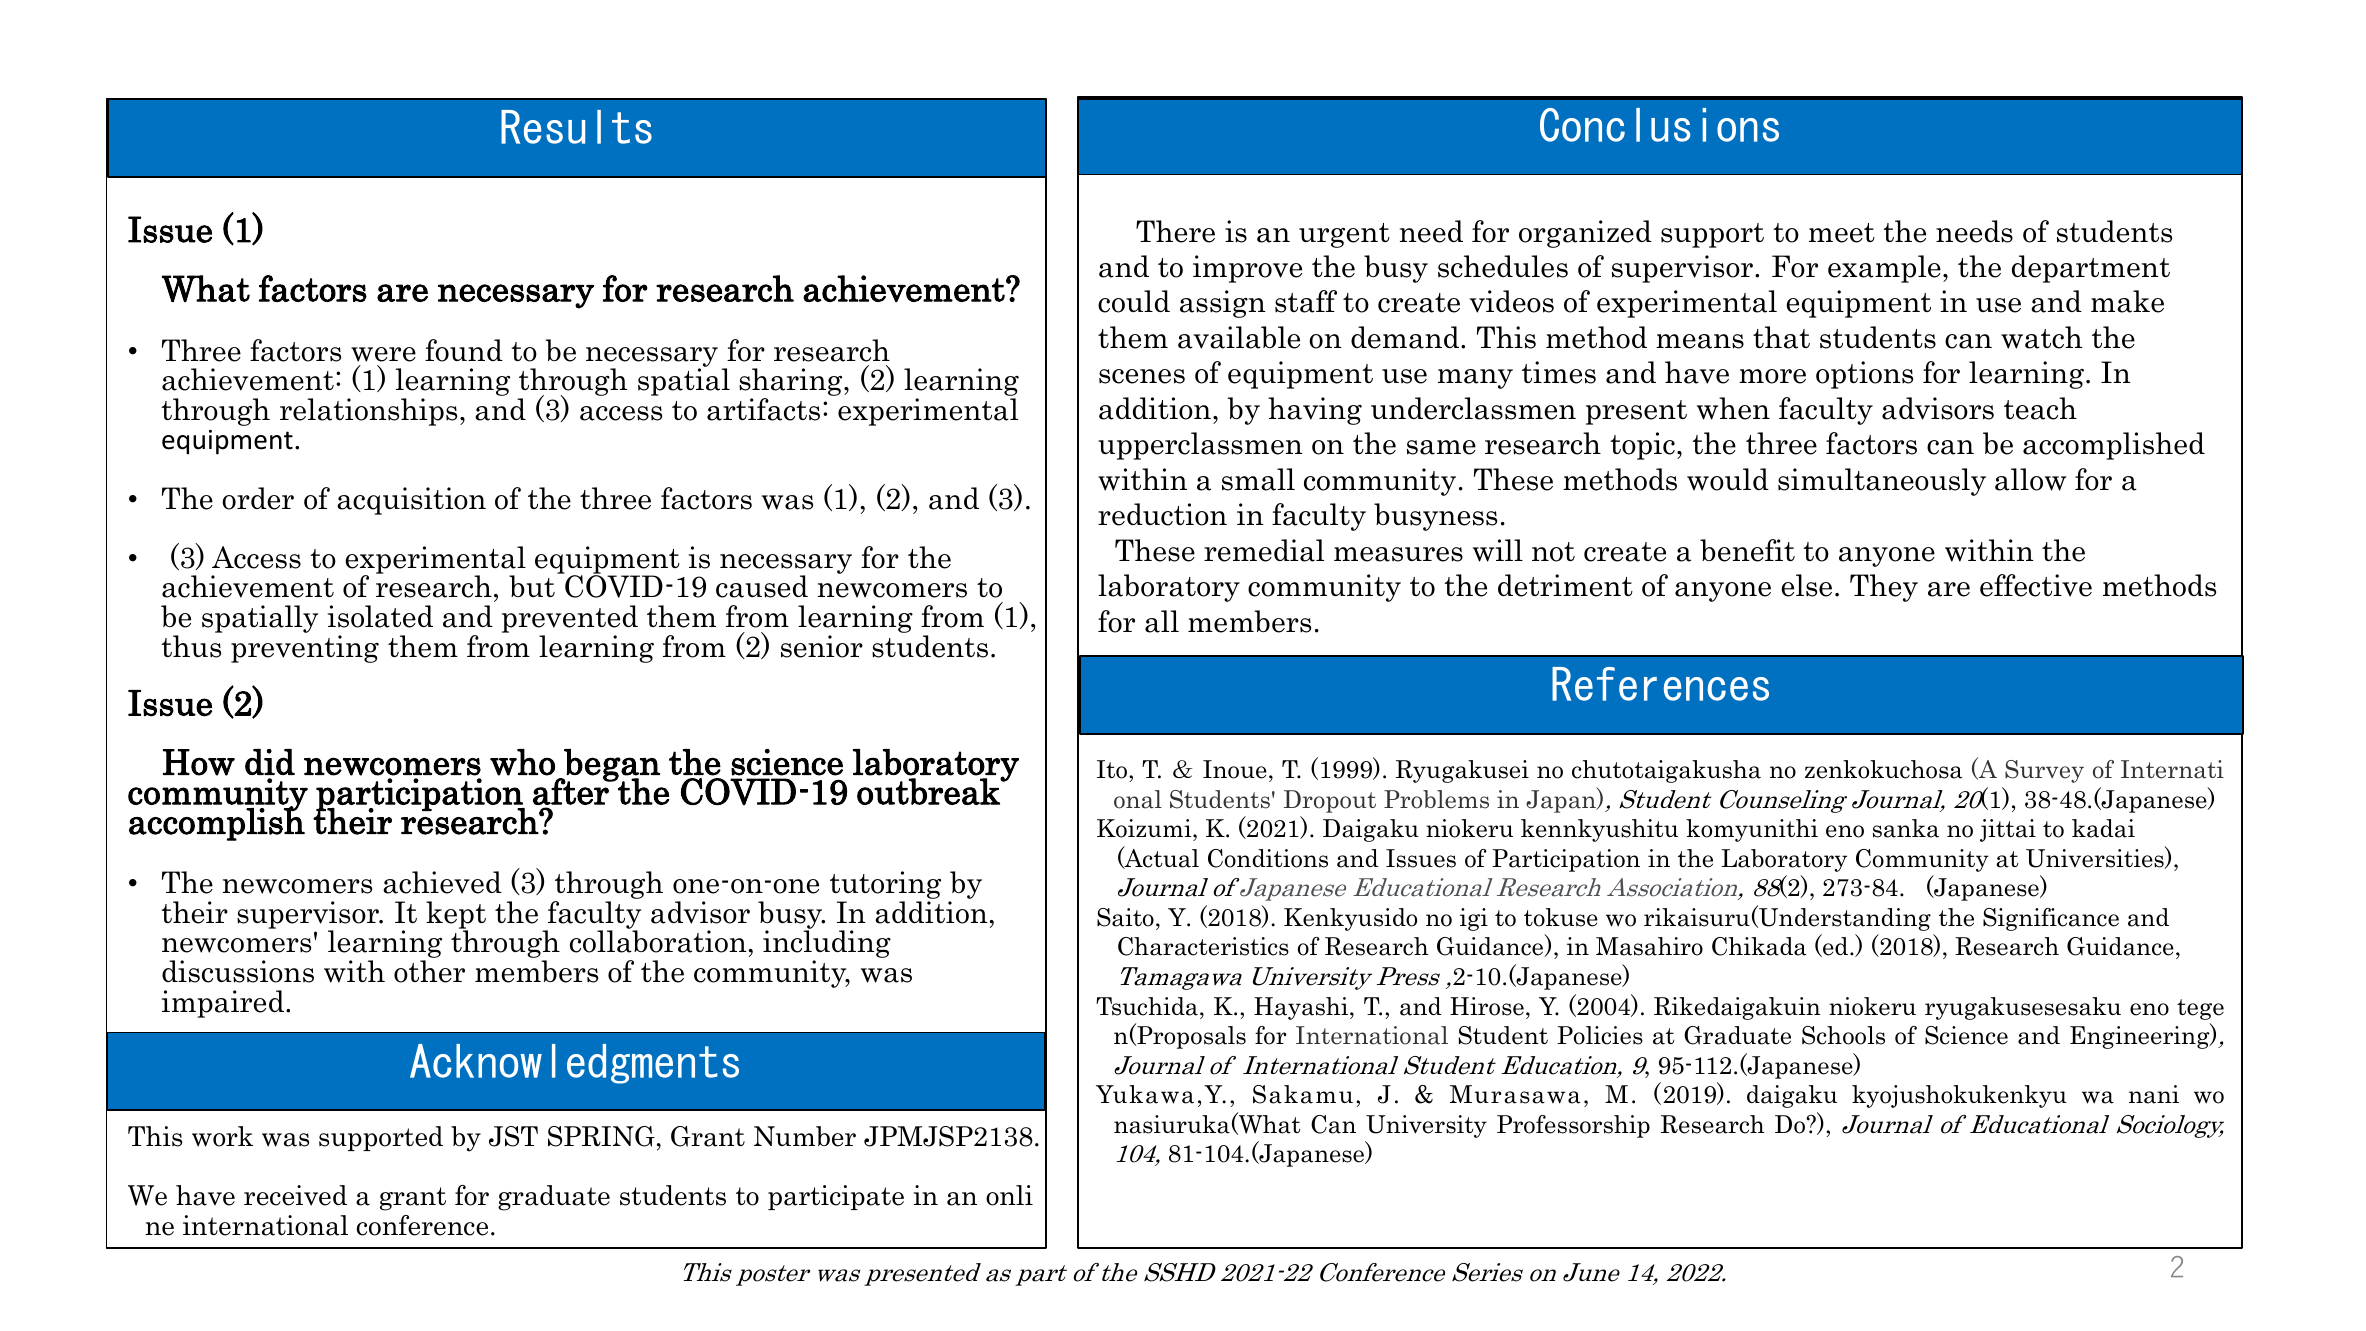 This screenshot has height=1331, width=2366. What do you see at coordinates (1659, 125) in the screenshot?
I see `Conclusions` at bounding box center [1659, 125].
